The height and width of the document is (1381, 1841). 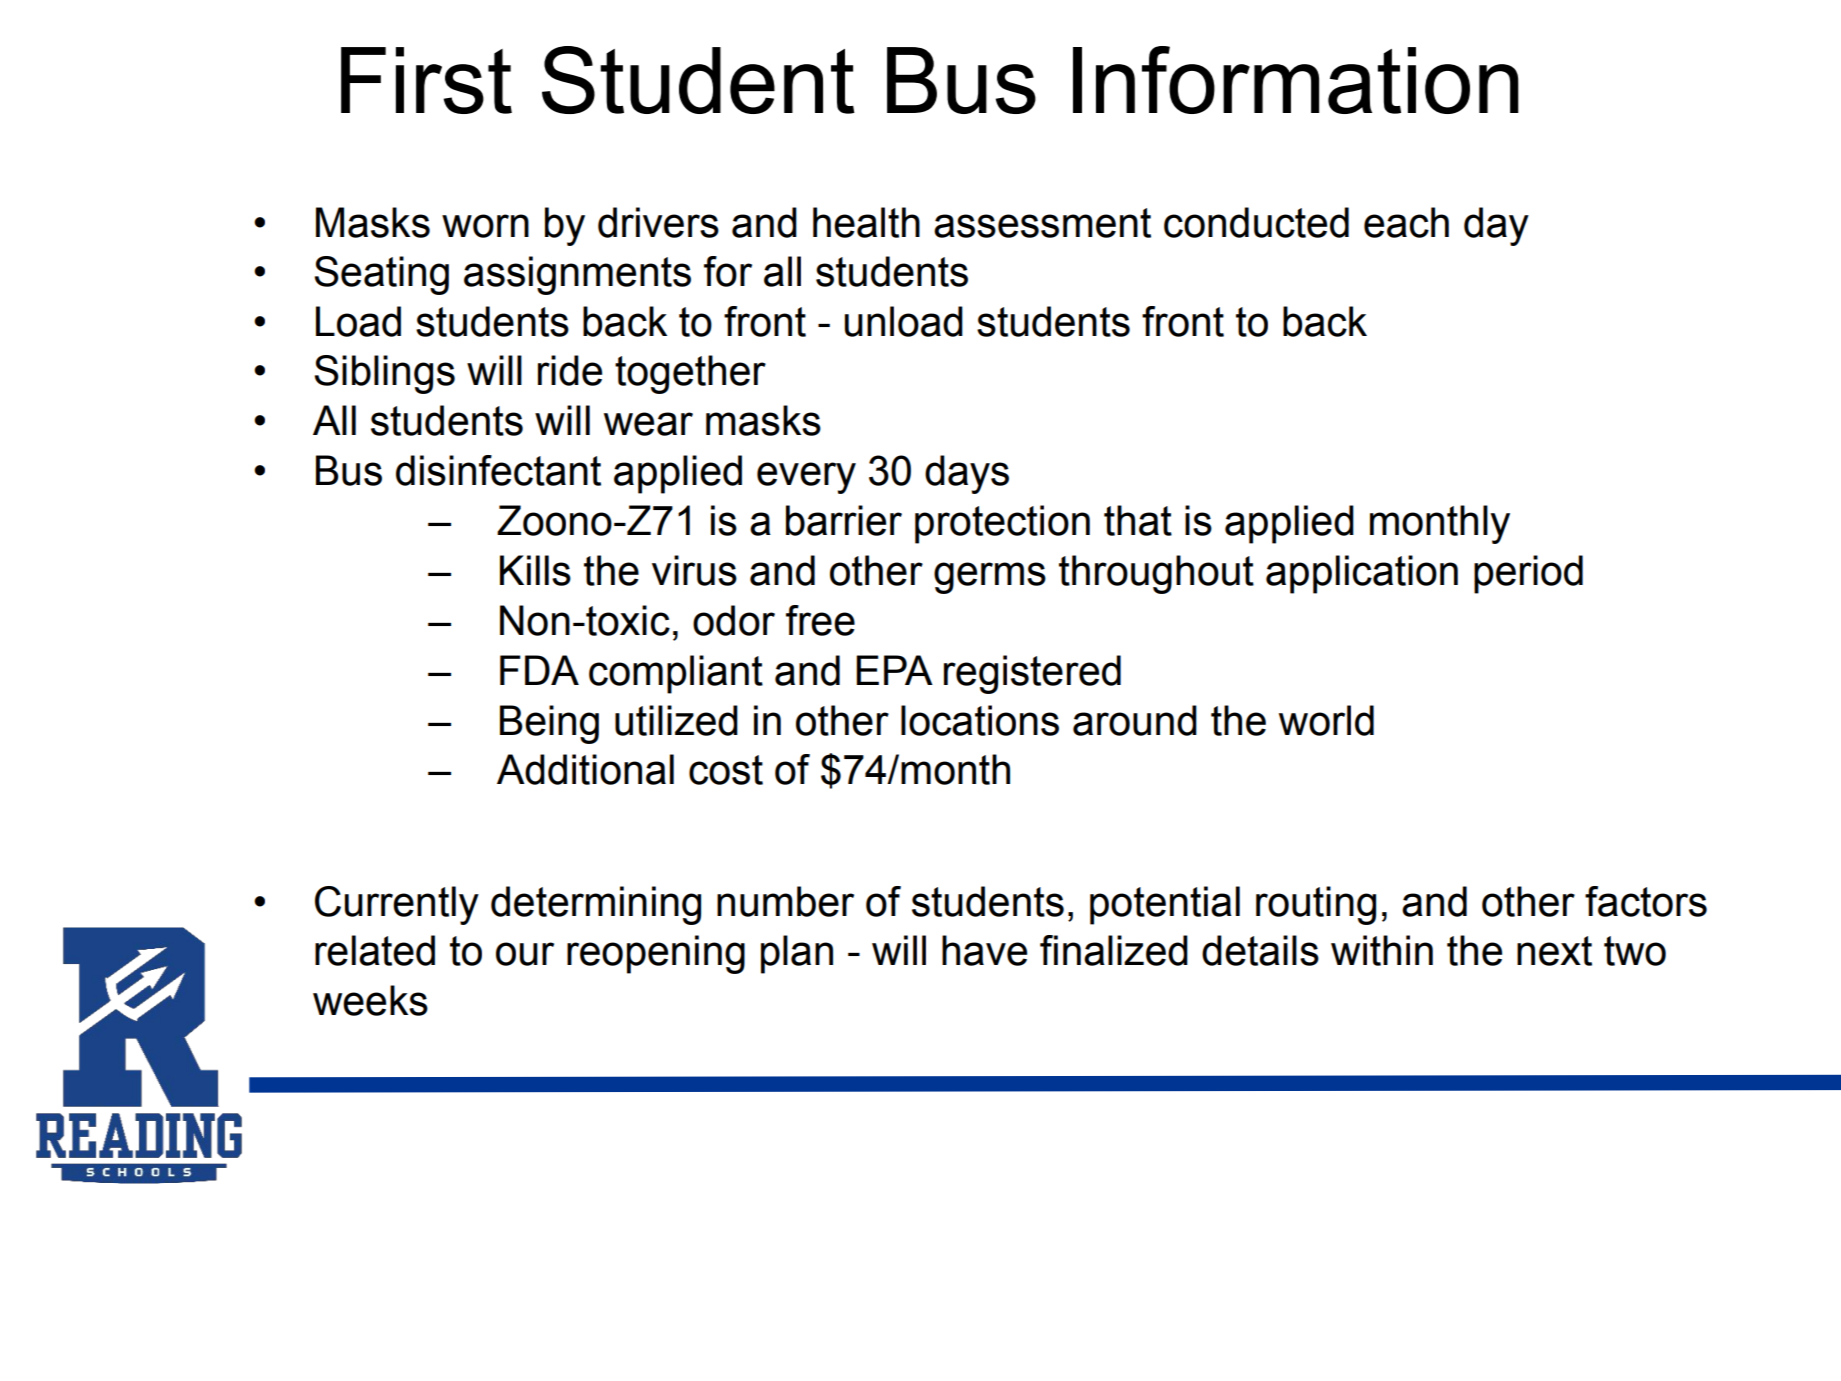 I want to click on world, so click(x=1326, y=720).
